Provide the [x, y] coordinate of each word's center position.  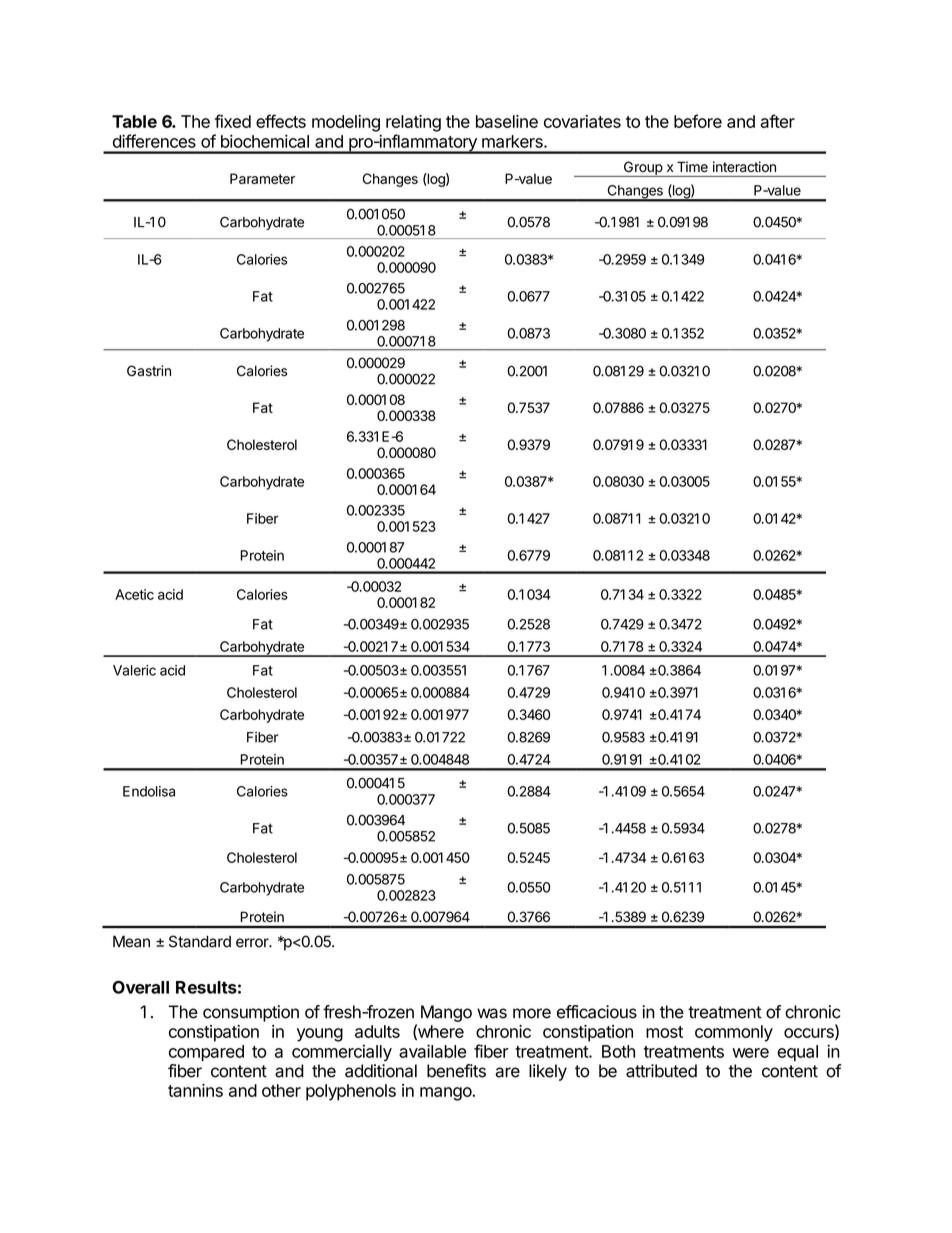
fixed [233, 121]
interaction [744, 166]
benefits [456, 1071]
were [750, 1053]
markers [513, 141]
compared [206, 1053]
